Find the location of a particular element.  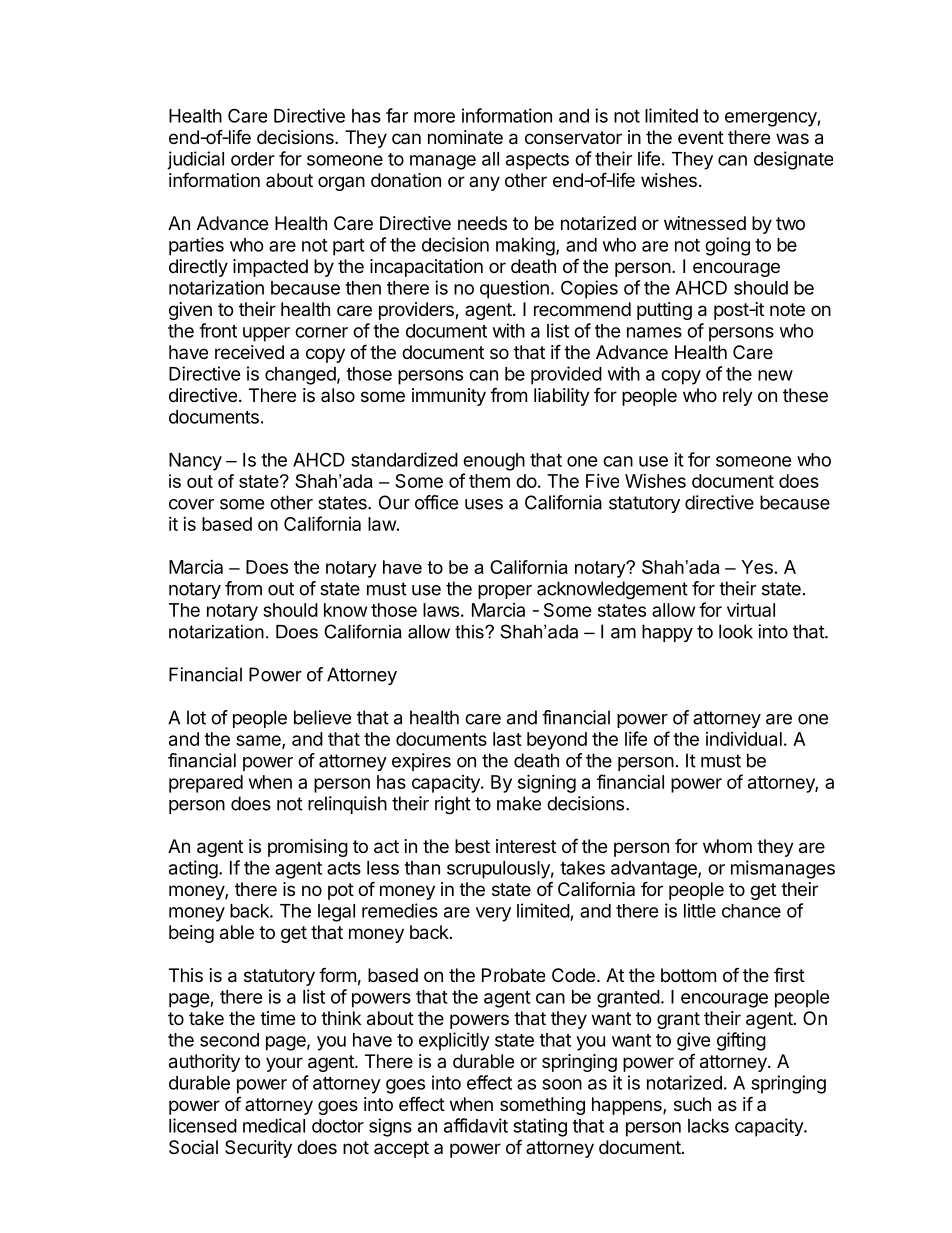

nominate is located at coordinates (465, 137).
